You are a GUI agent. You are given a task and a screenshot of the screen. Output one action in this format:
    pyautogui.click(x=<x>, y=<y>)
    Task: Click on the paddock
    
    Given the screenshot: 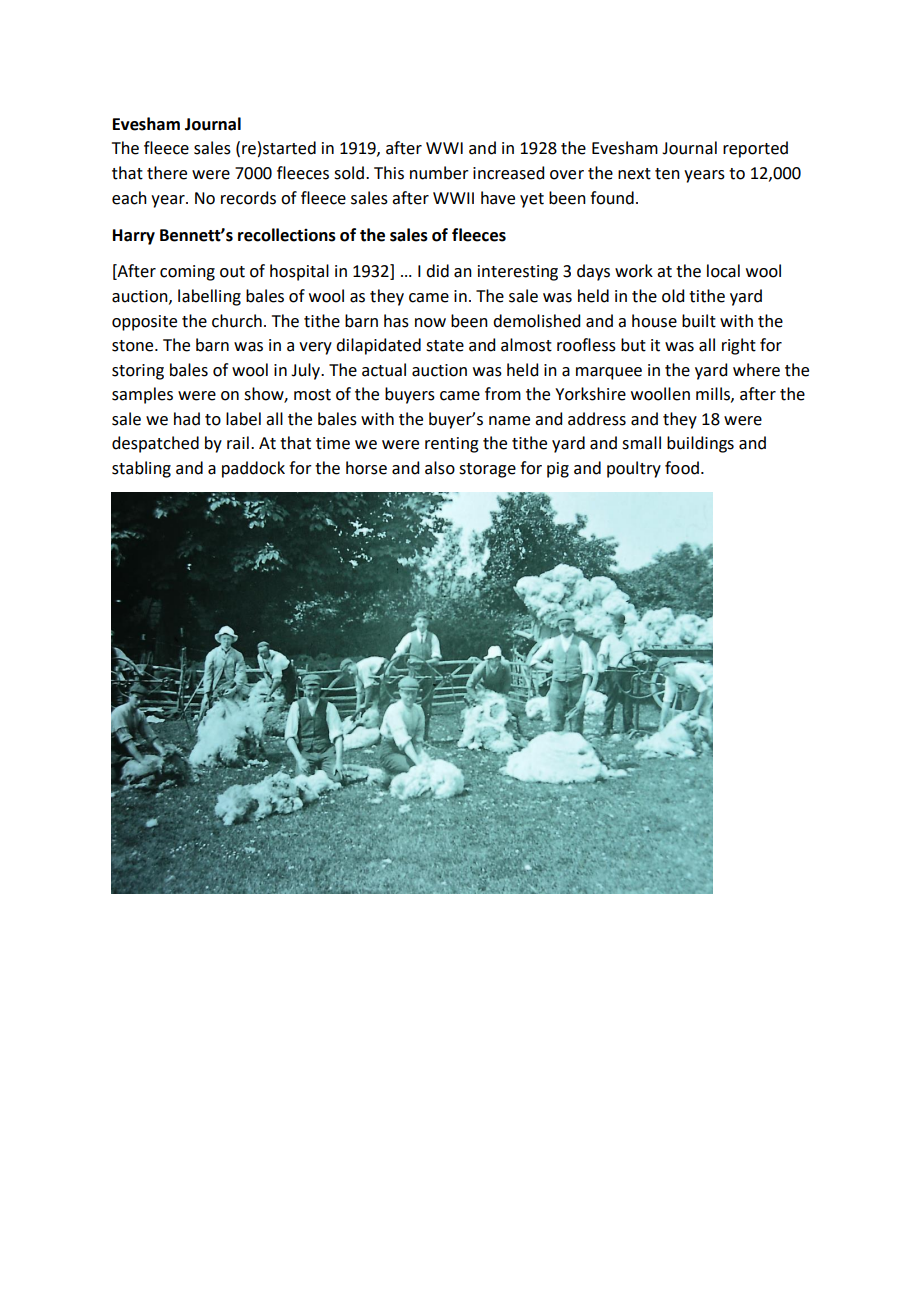 What is the action you would take?
    pyautogui.click(x=253, y=469)
